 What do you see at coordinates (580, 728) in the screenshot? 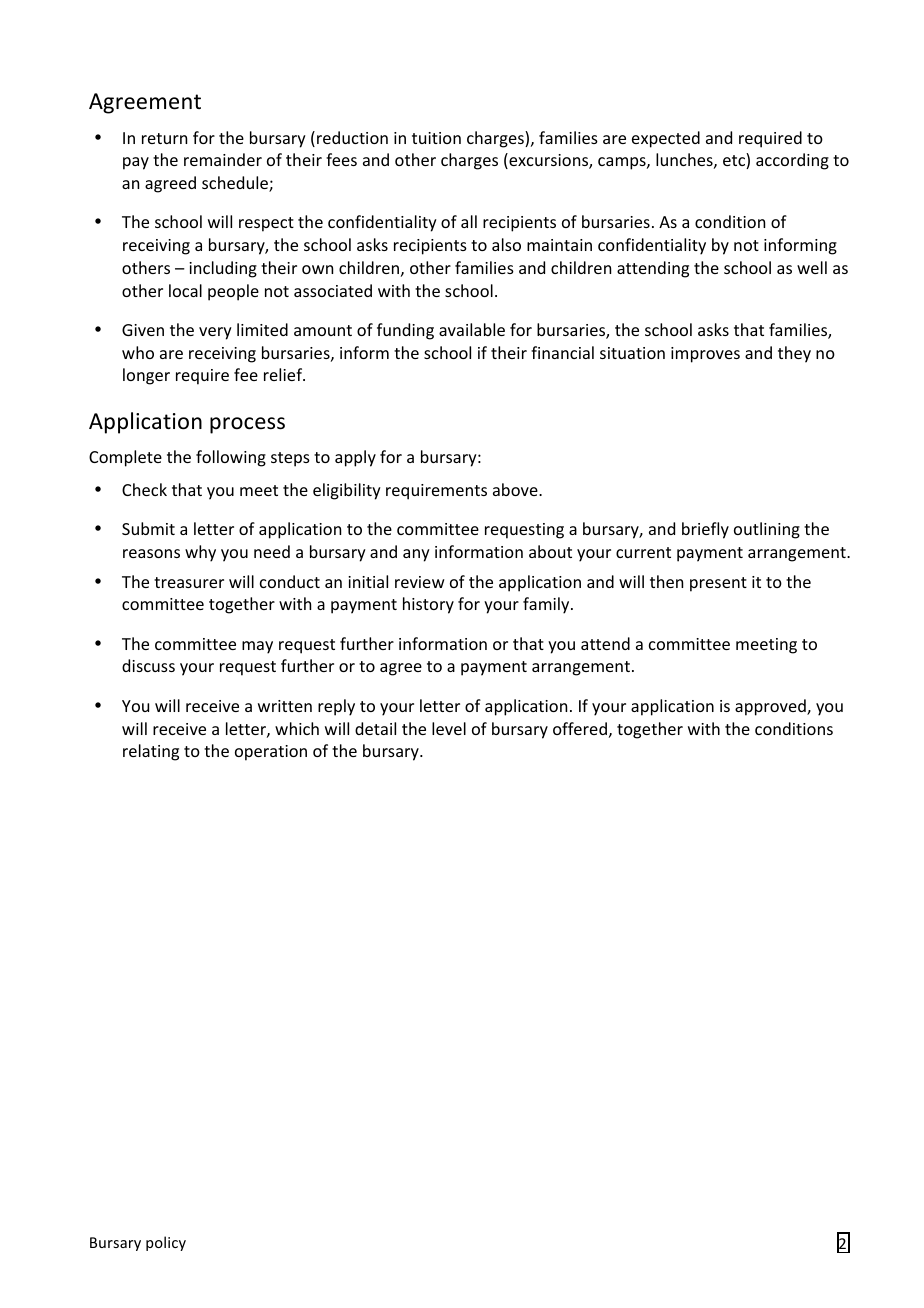
I see `offered` at bounding box center [580, 728].
